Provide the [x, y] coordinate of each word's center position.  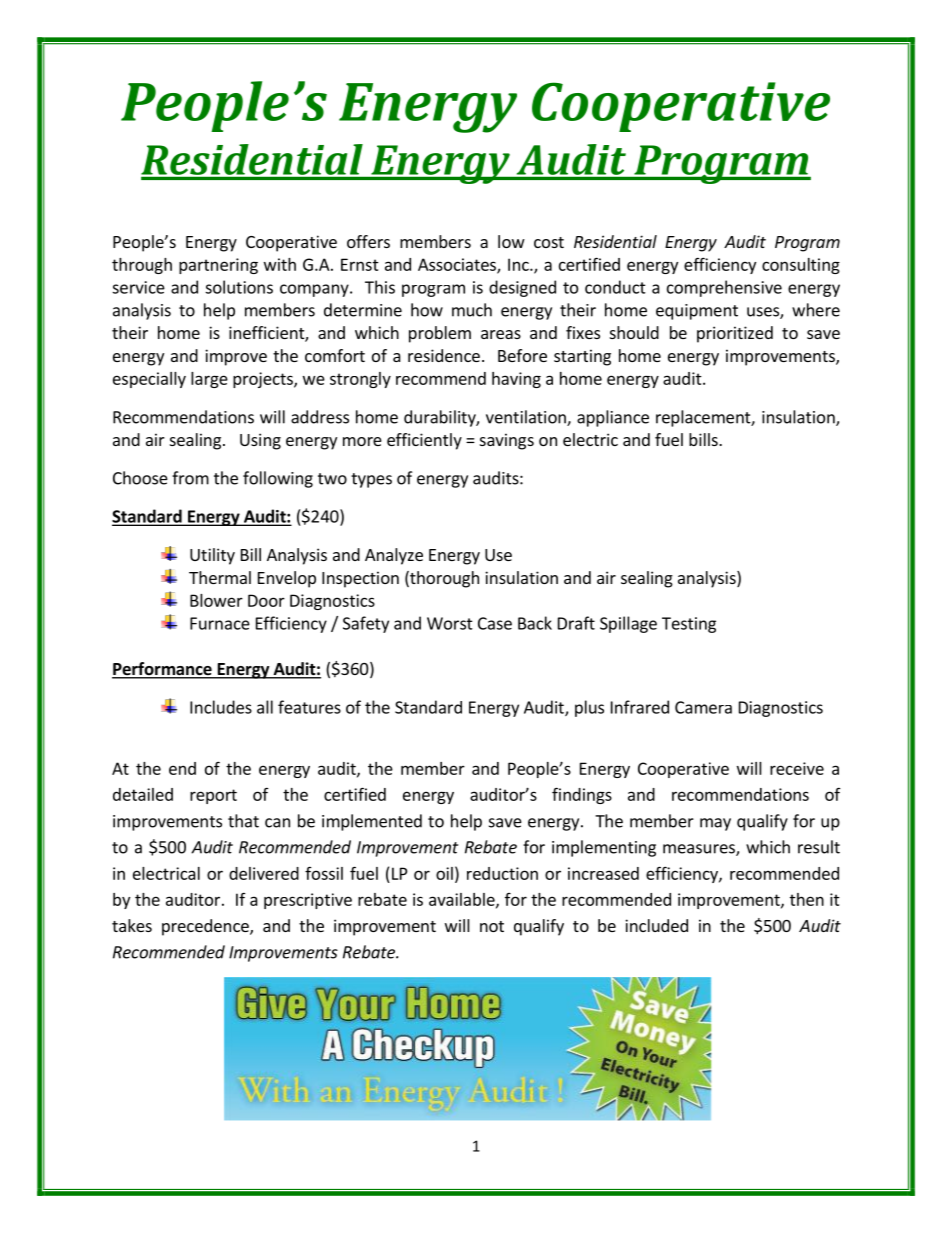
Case [495, 623]
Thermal [220, 577]
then [807, 899]
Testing [689, 625]
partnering [218, 266]
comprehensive [724, 288]
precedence [206, 927]
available [463, 900]
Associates [458, 265]
